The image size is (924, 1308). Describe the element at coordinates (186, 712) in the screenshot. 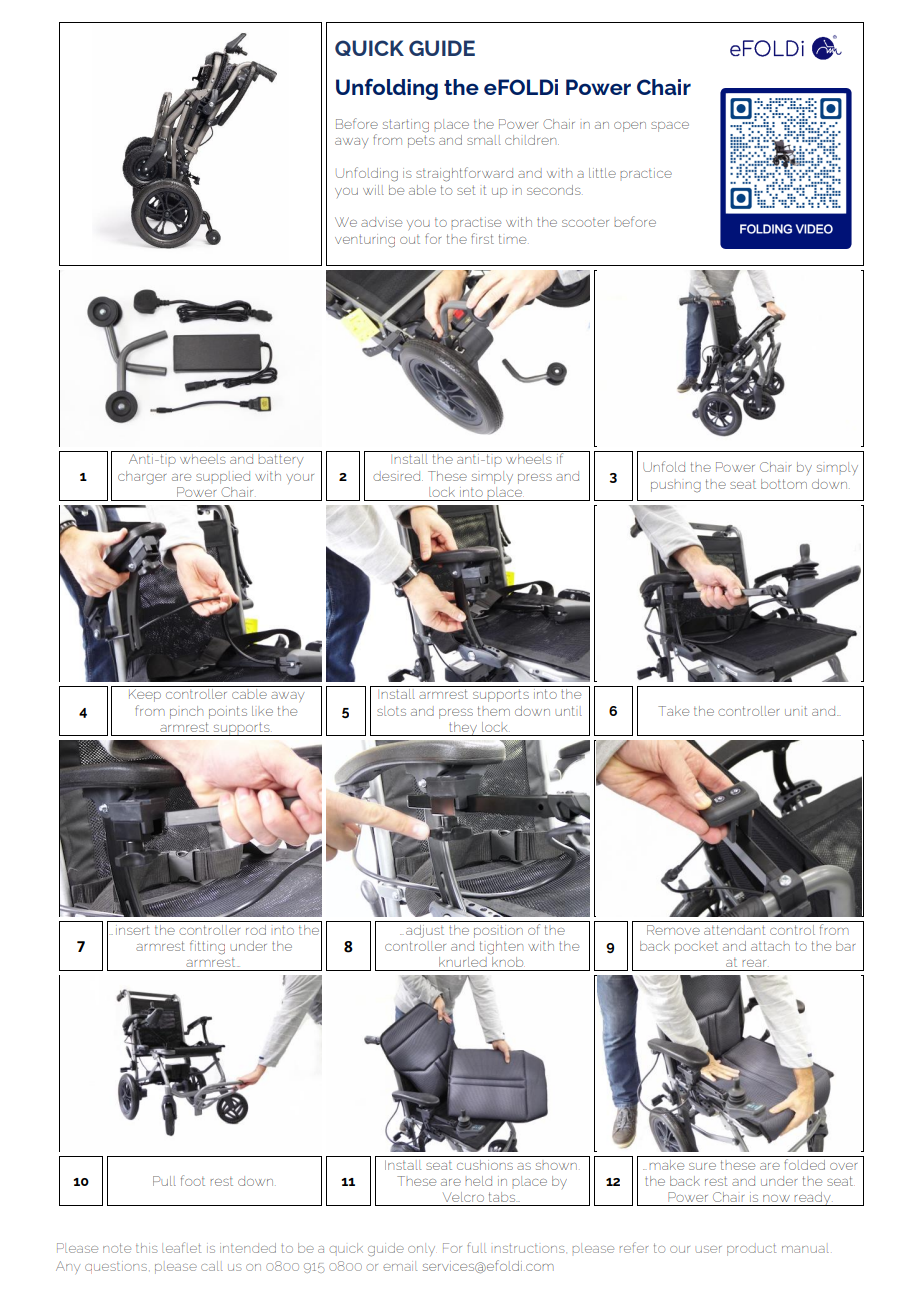

I see `pinch` at that location.
